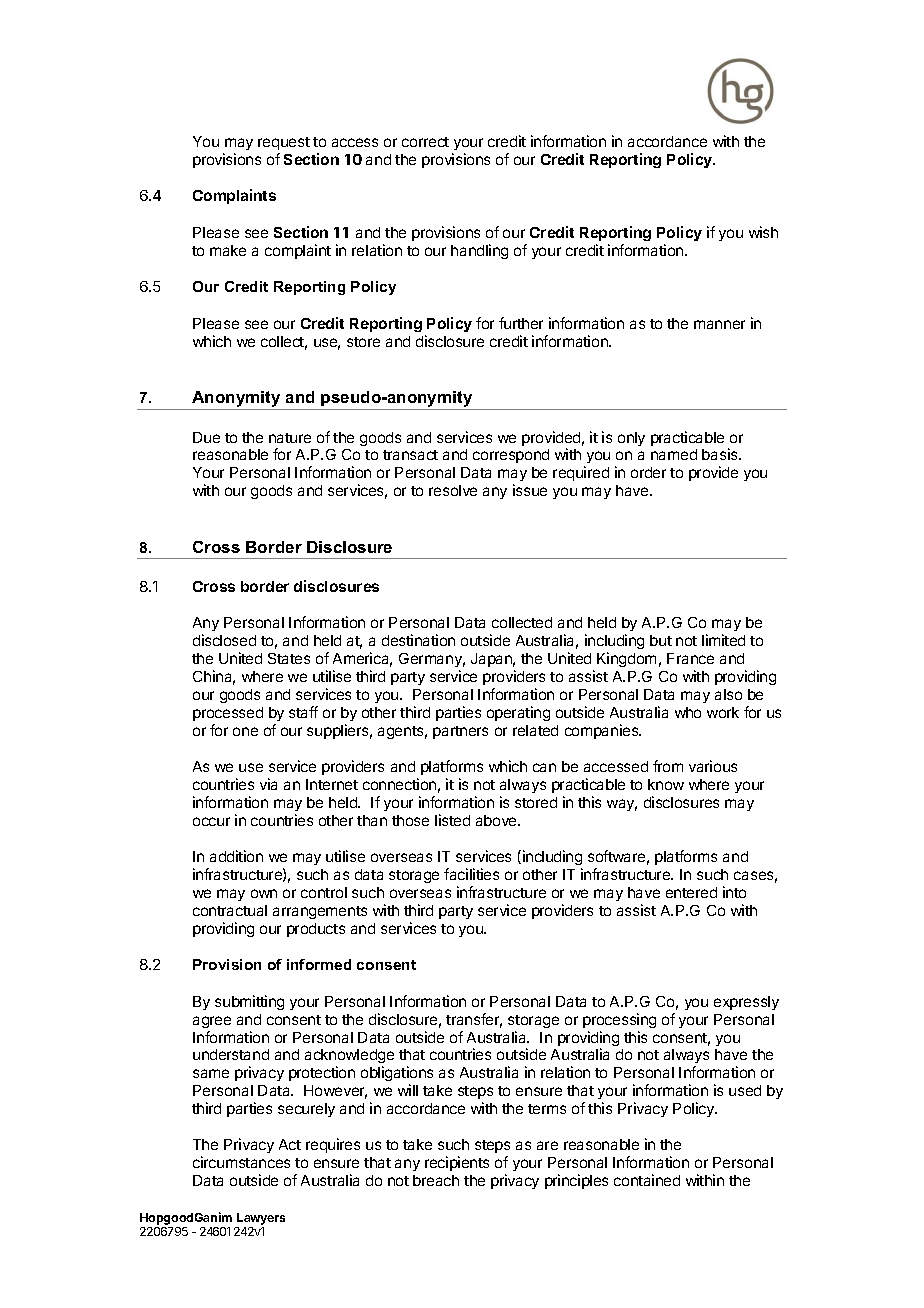 This screenshot has width=924, height=1308. What do you see at coordinates (690, 658) in the screenshot?
I see `France` at bounding box center [690, 658].
